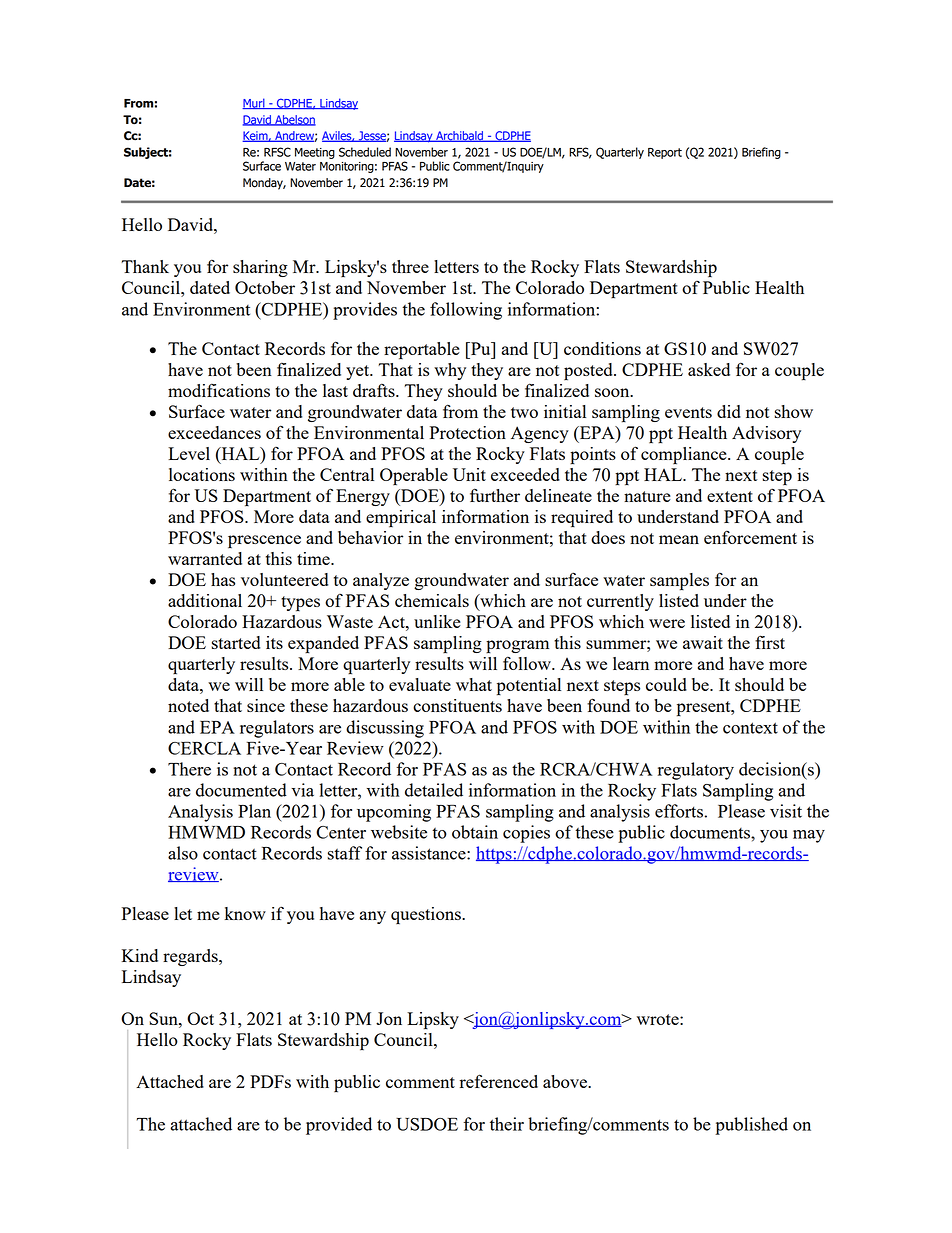 This page has width=952, height=1233. I want to click on efforts, so click(679, 811).
